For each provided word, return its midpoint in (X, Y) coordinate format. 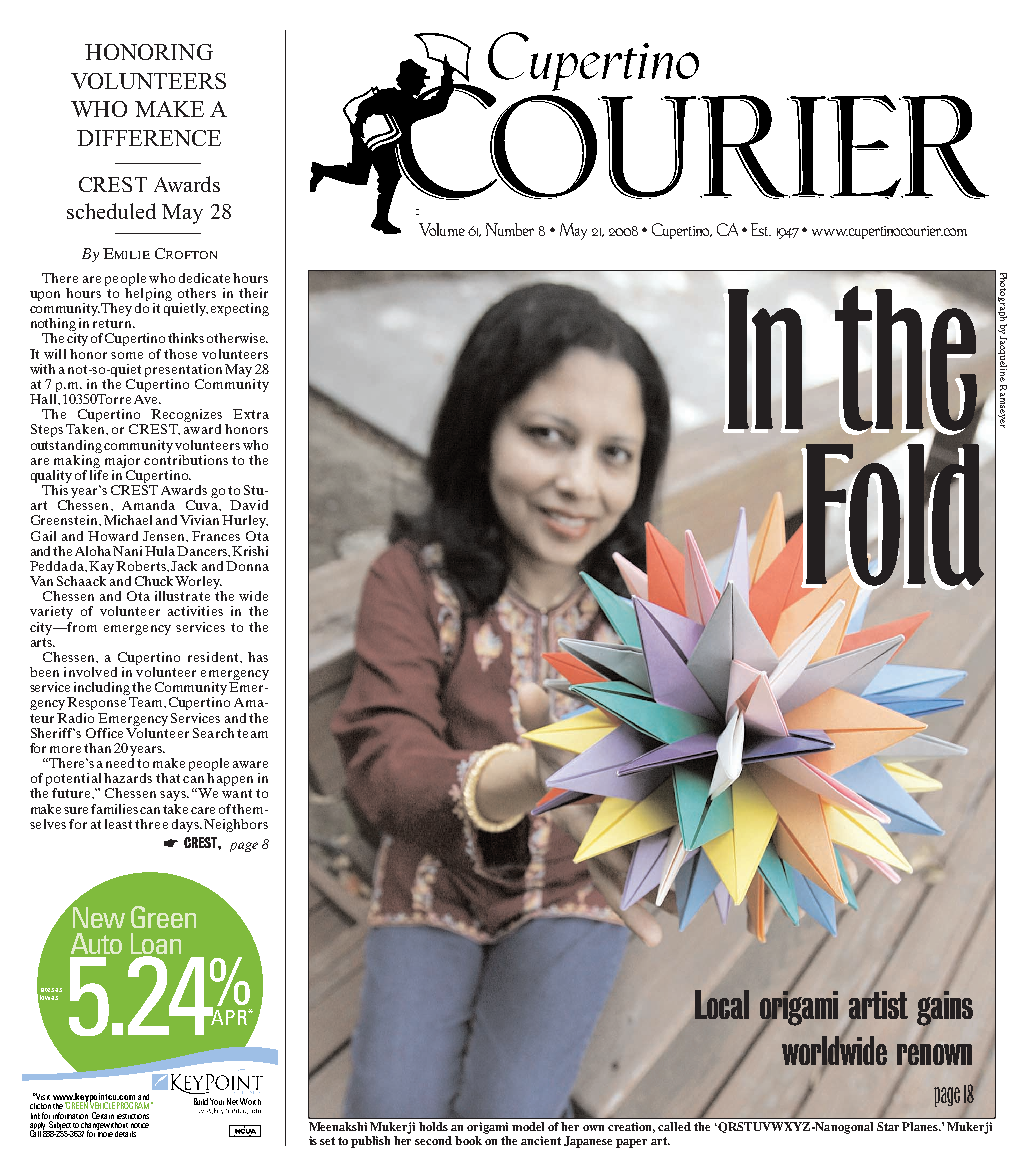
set (327, 1141)
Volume (442, 229)
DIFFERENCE (149, 138)
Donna (247, 566)
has (258, 657)
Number (510, 229)
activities (195, 611)
